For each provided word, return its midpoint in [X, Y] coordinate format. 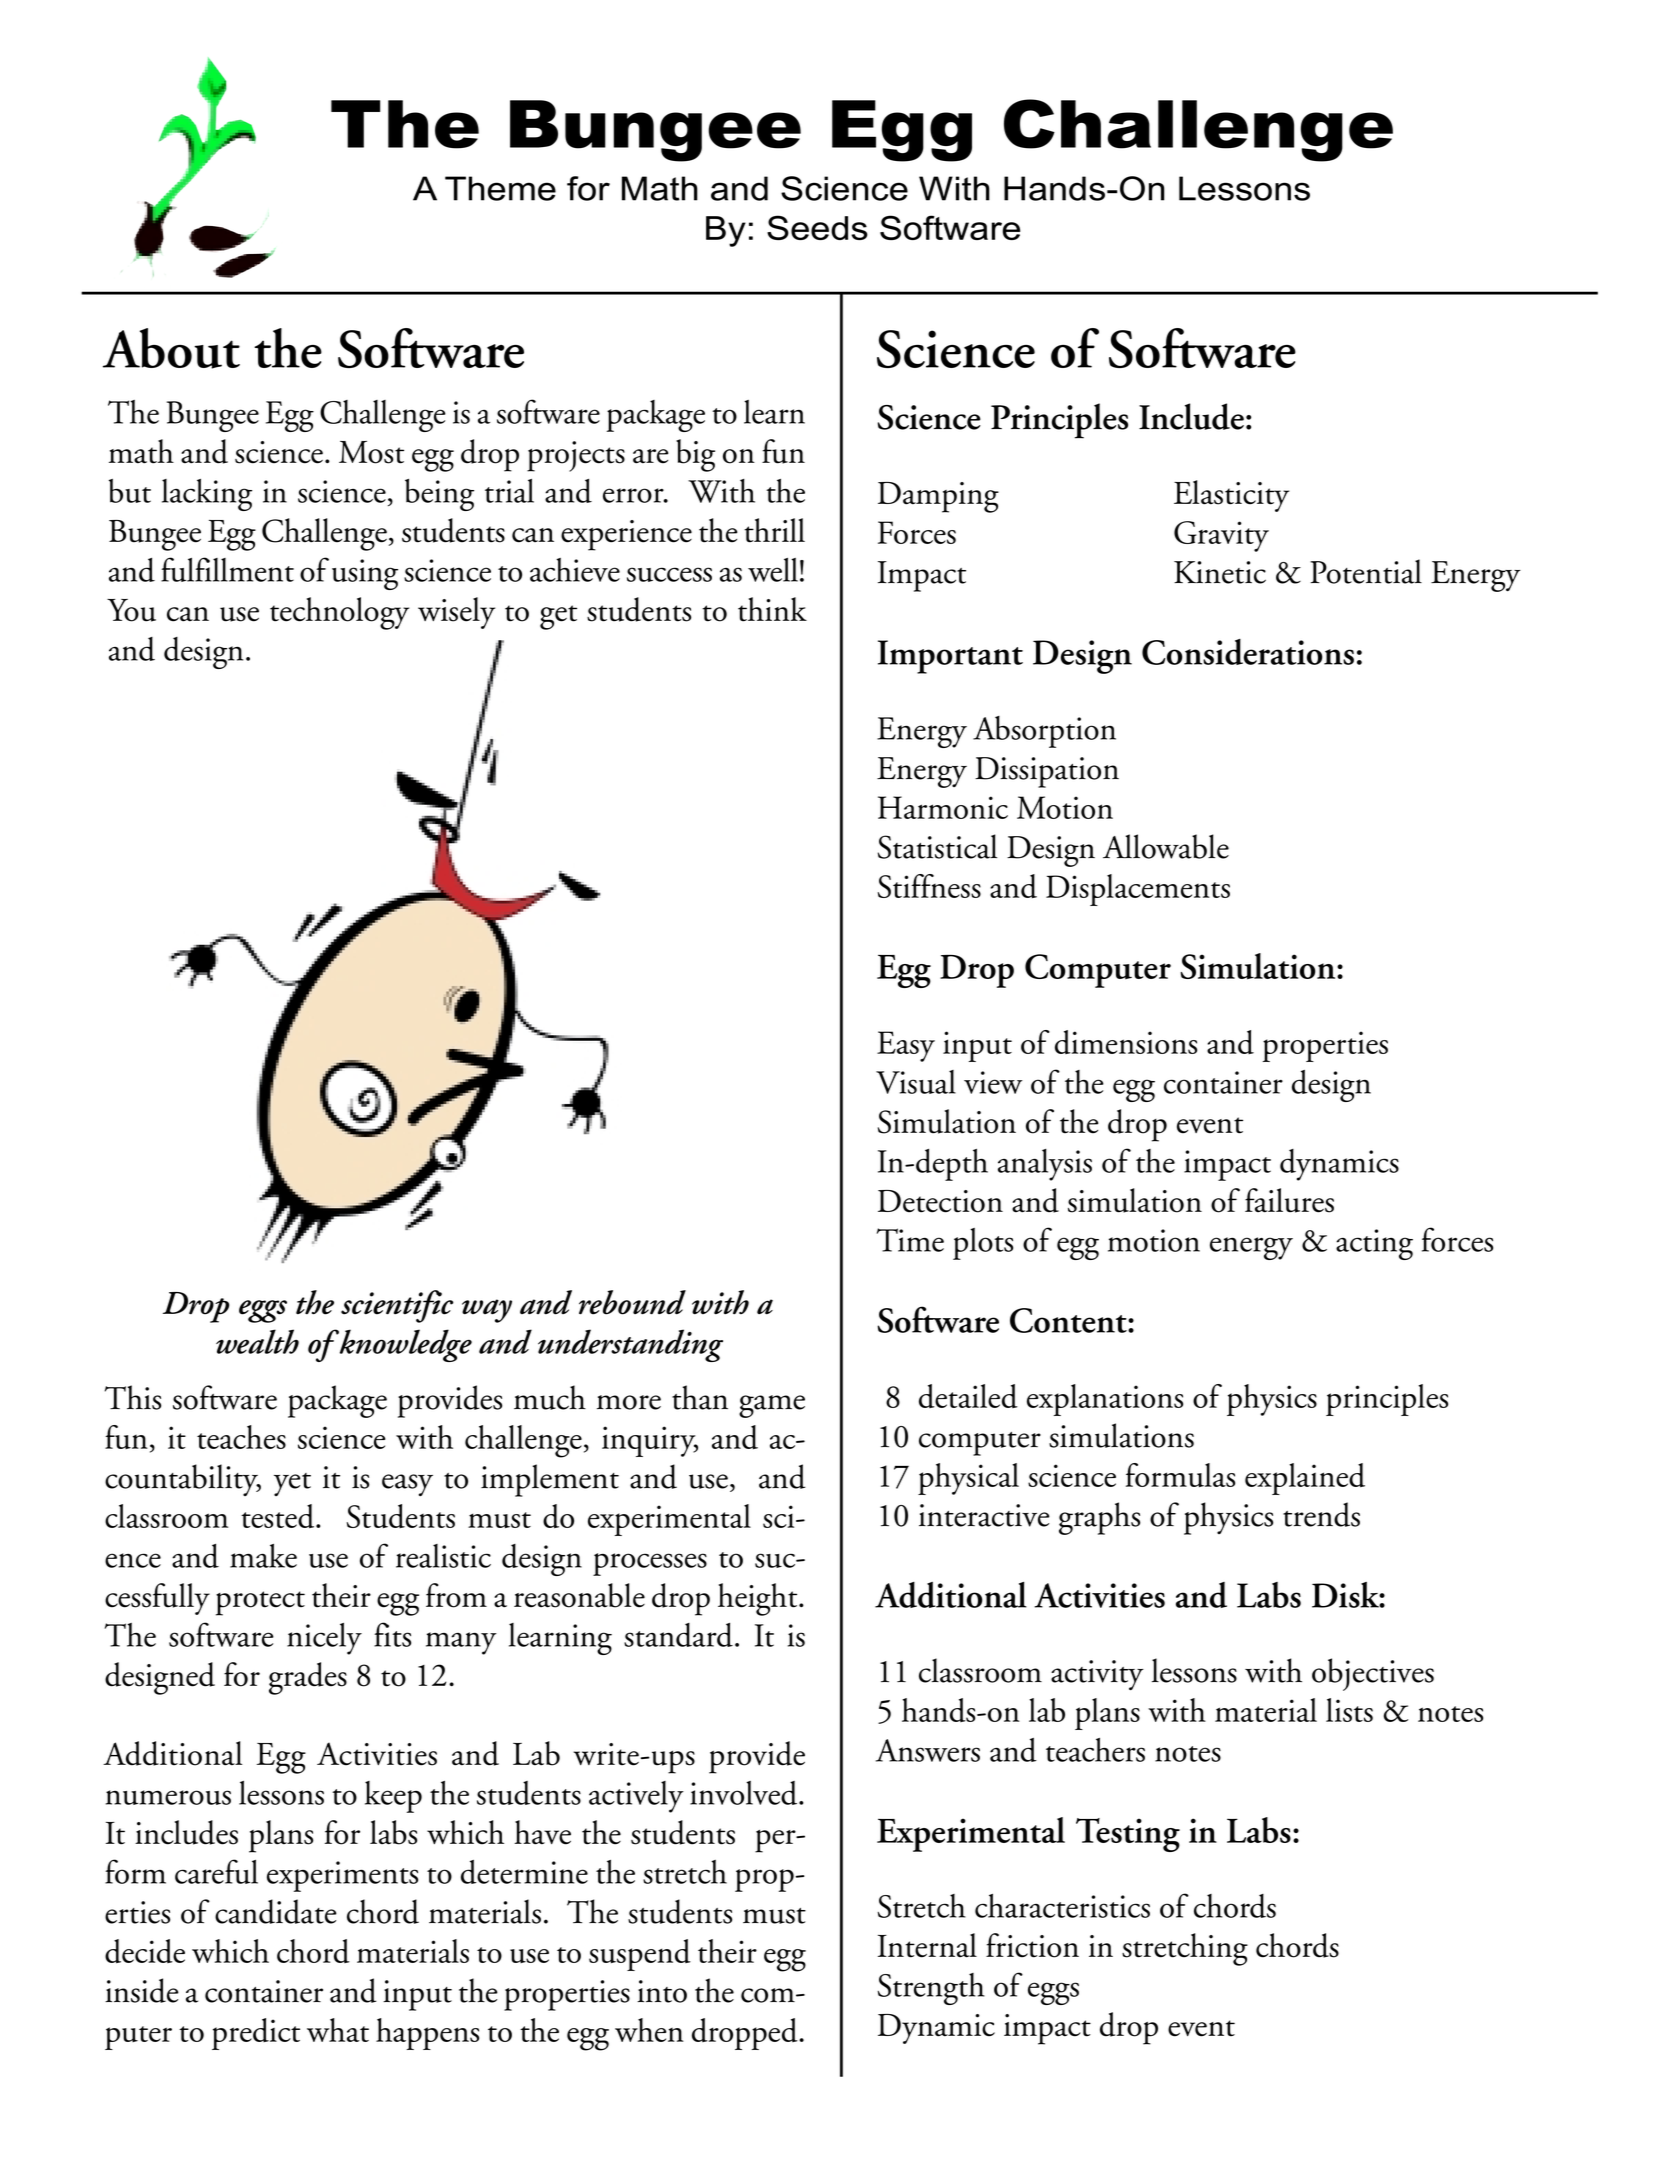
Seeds [817, 227]
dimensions [1126, 1042]
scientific [397, 1306]
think [772, 609]
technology [339, 613]
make [263, 1556]
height [759, 1599]
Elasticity [1231, 496]
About [171, 348]
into [662, 1991]
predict [256, 2034]
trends [1321, 1514]
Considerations [1248, 652]
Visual [916, 1082]
